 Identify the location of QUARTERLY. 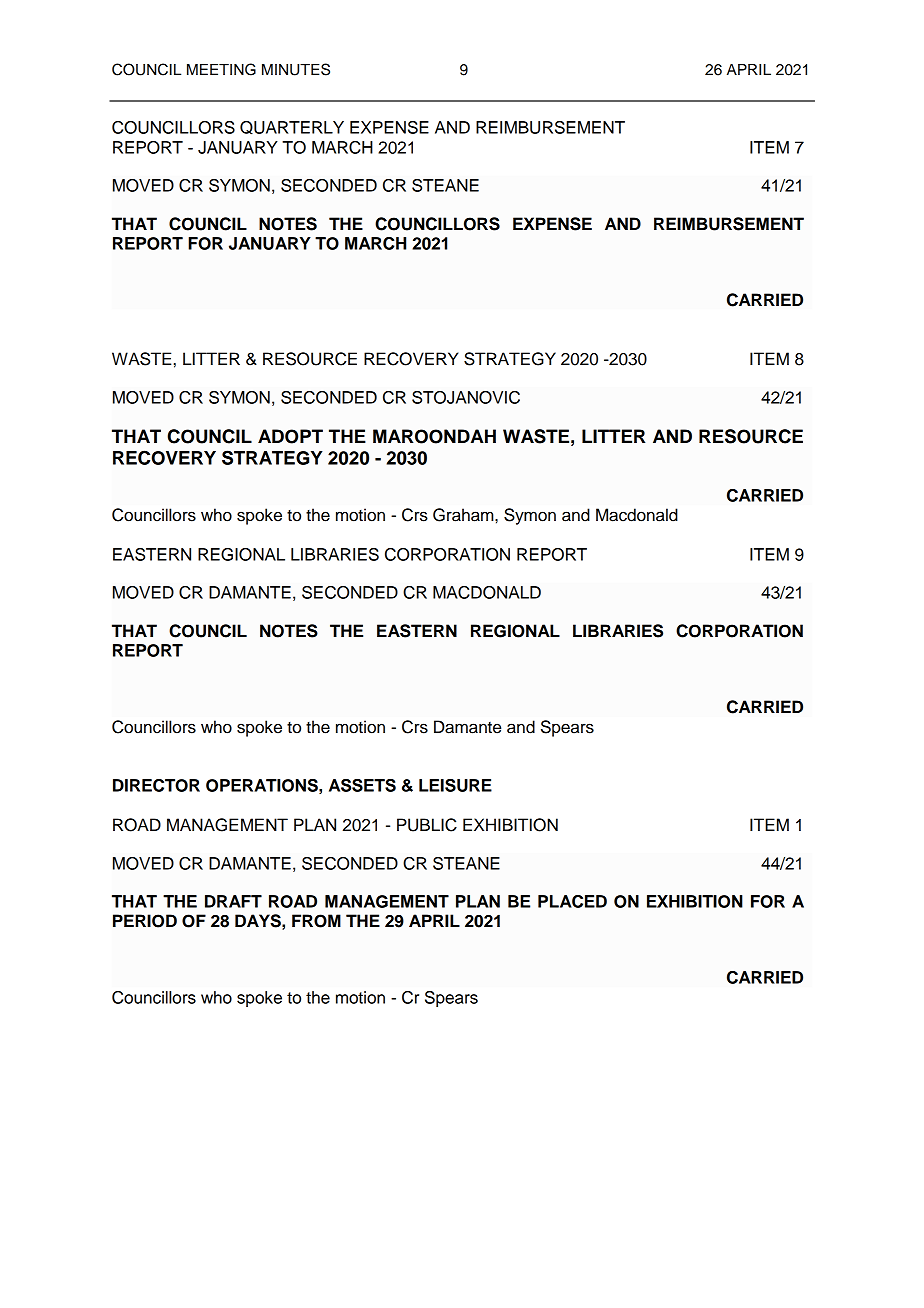
(292, 128).
